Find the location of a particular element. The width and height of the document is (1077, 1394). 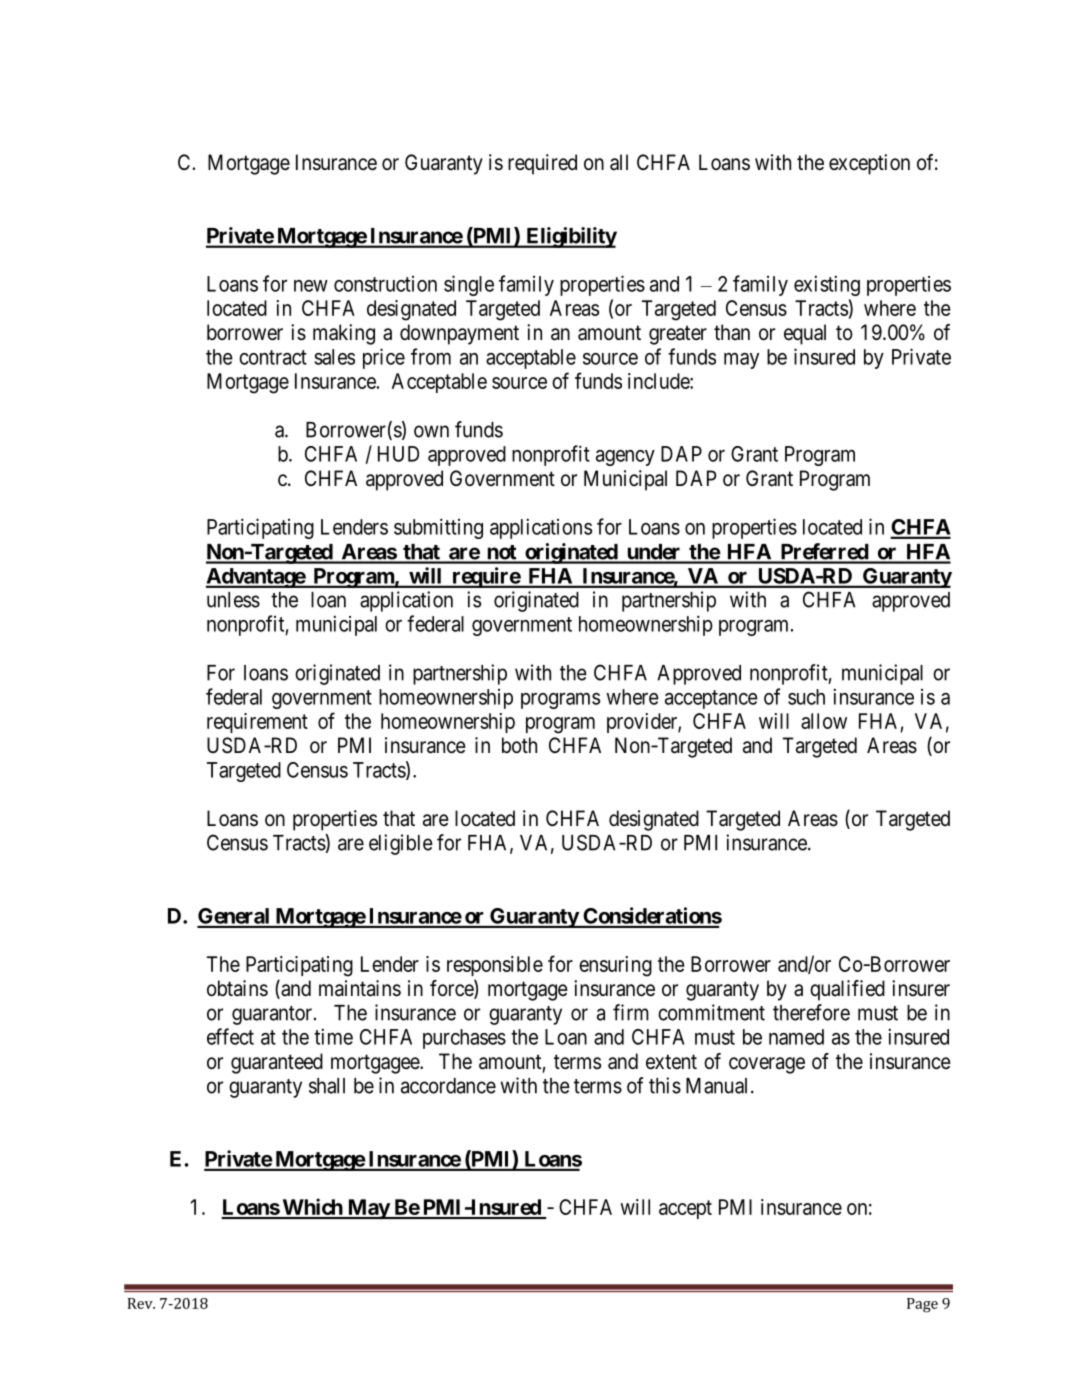

Page is located at coordinates (922, 1305).
